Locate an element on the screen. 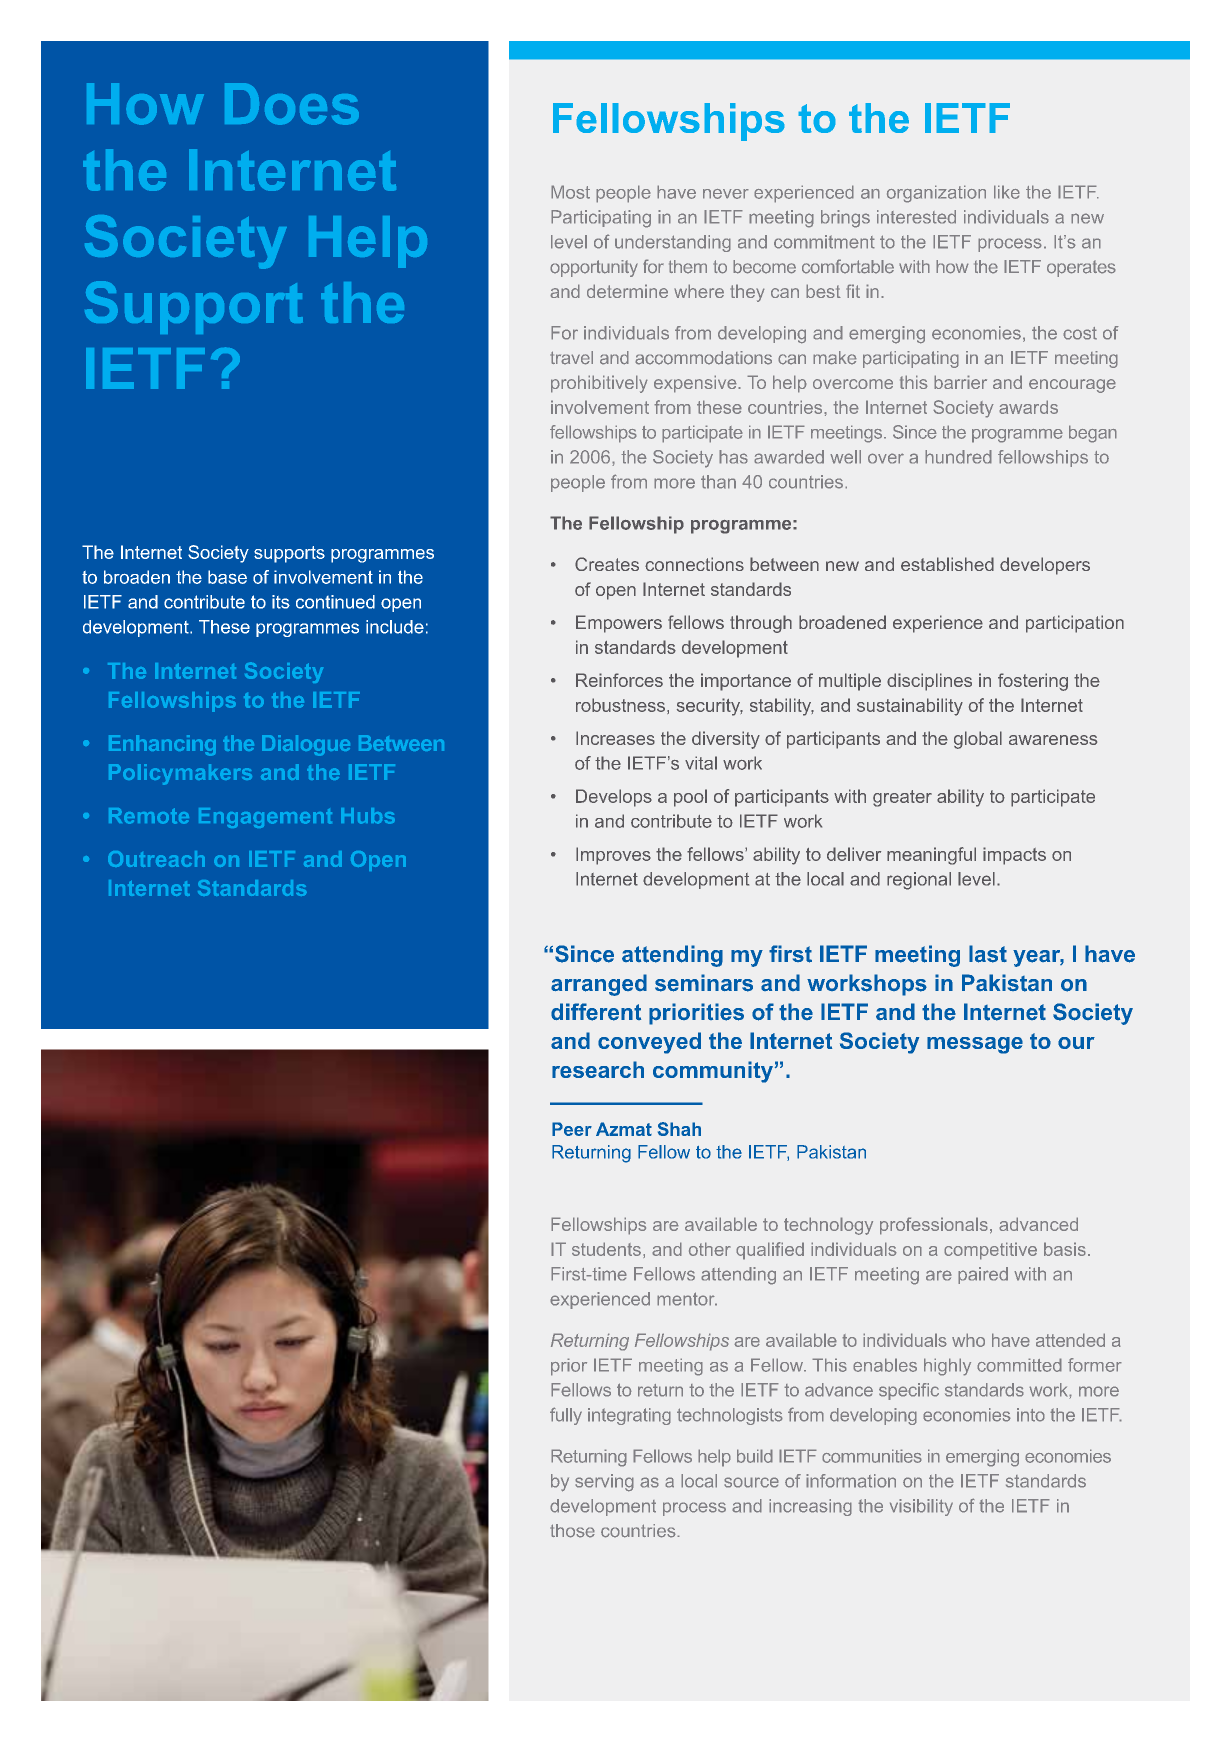  Does is located at coordinates (292, 104).
